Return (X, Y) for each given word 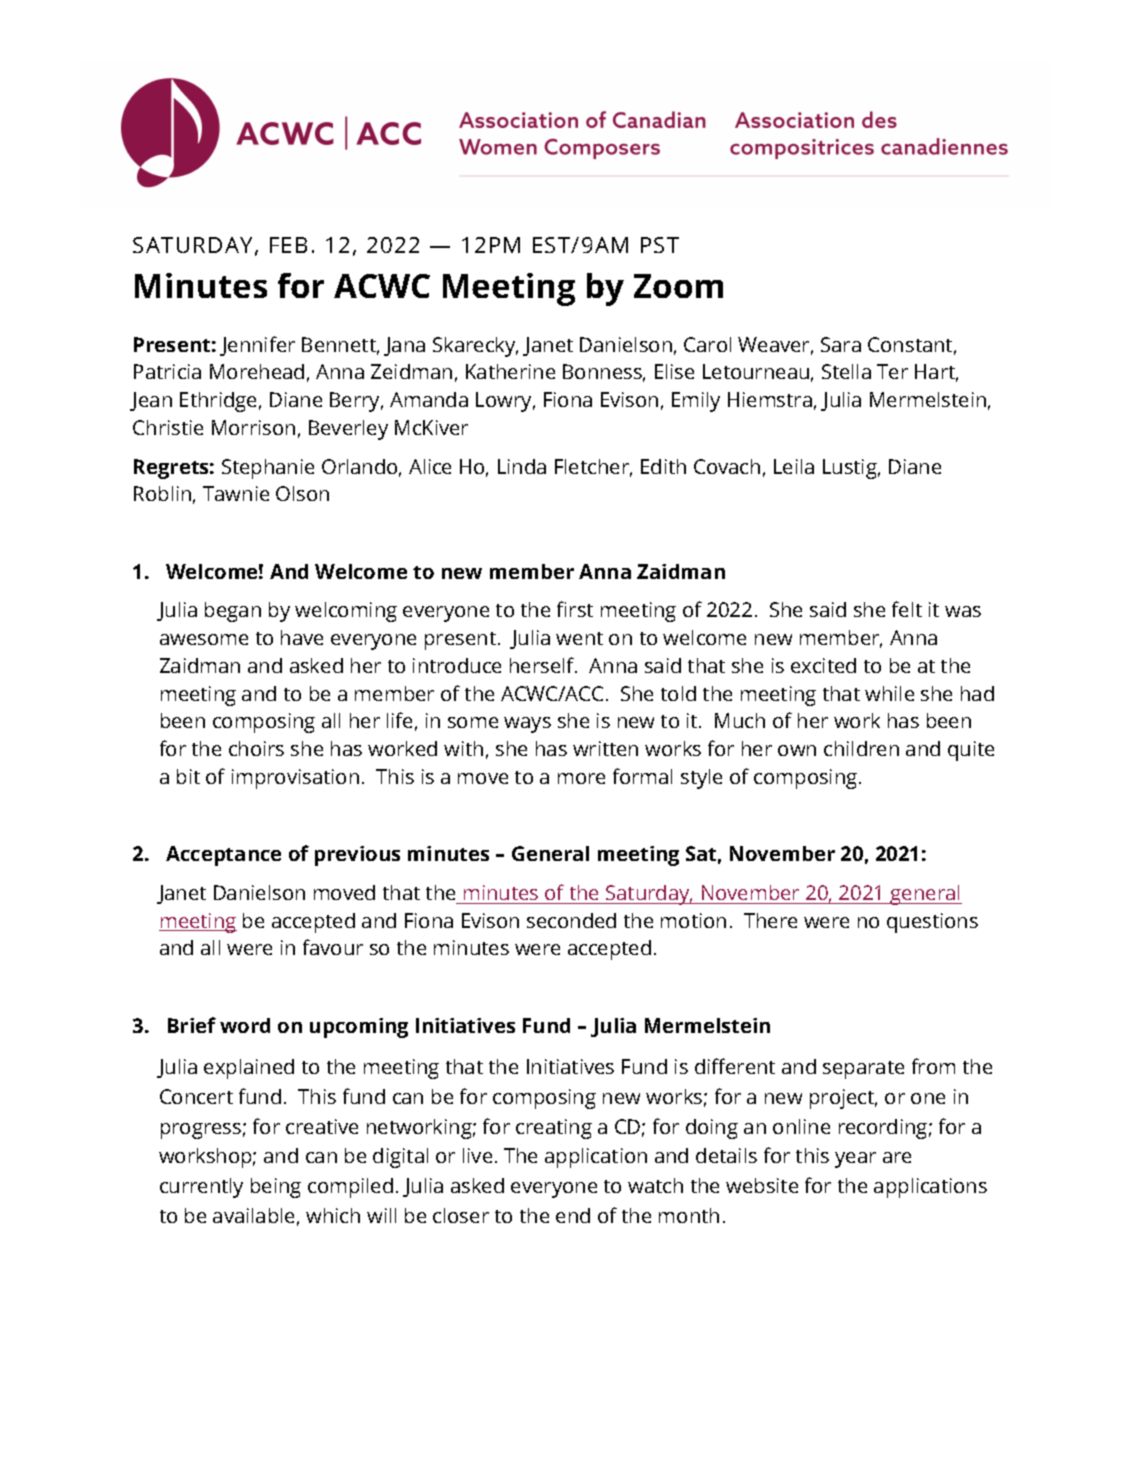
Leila (794, 466)
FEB (288, 245)
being (276, 1188)
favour (333, 947)
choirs (256, 748)
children (861, 748)
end (573, 1215)
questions (932, 923)
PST (660, 245)
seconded (571, 920)
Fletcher (593, 468)
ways (527, 725)
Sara (841, 344)
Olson (302, 493)
